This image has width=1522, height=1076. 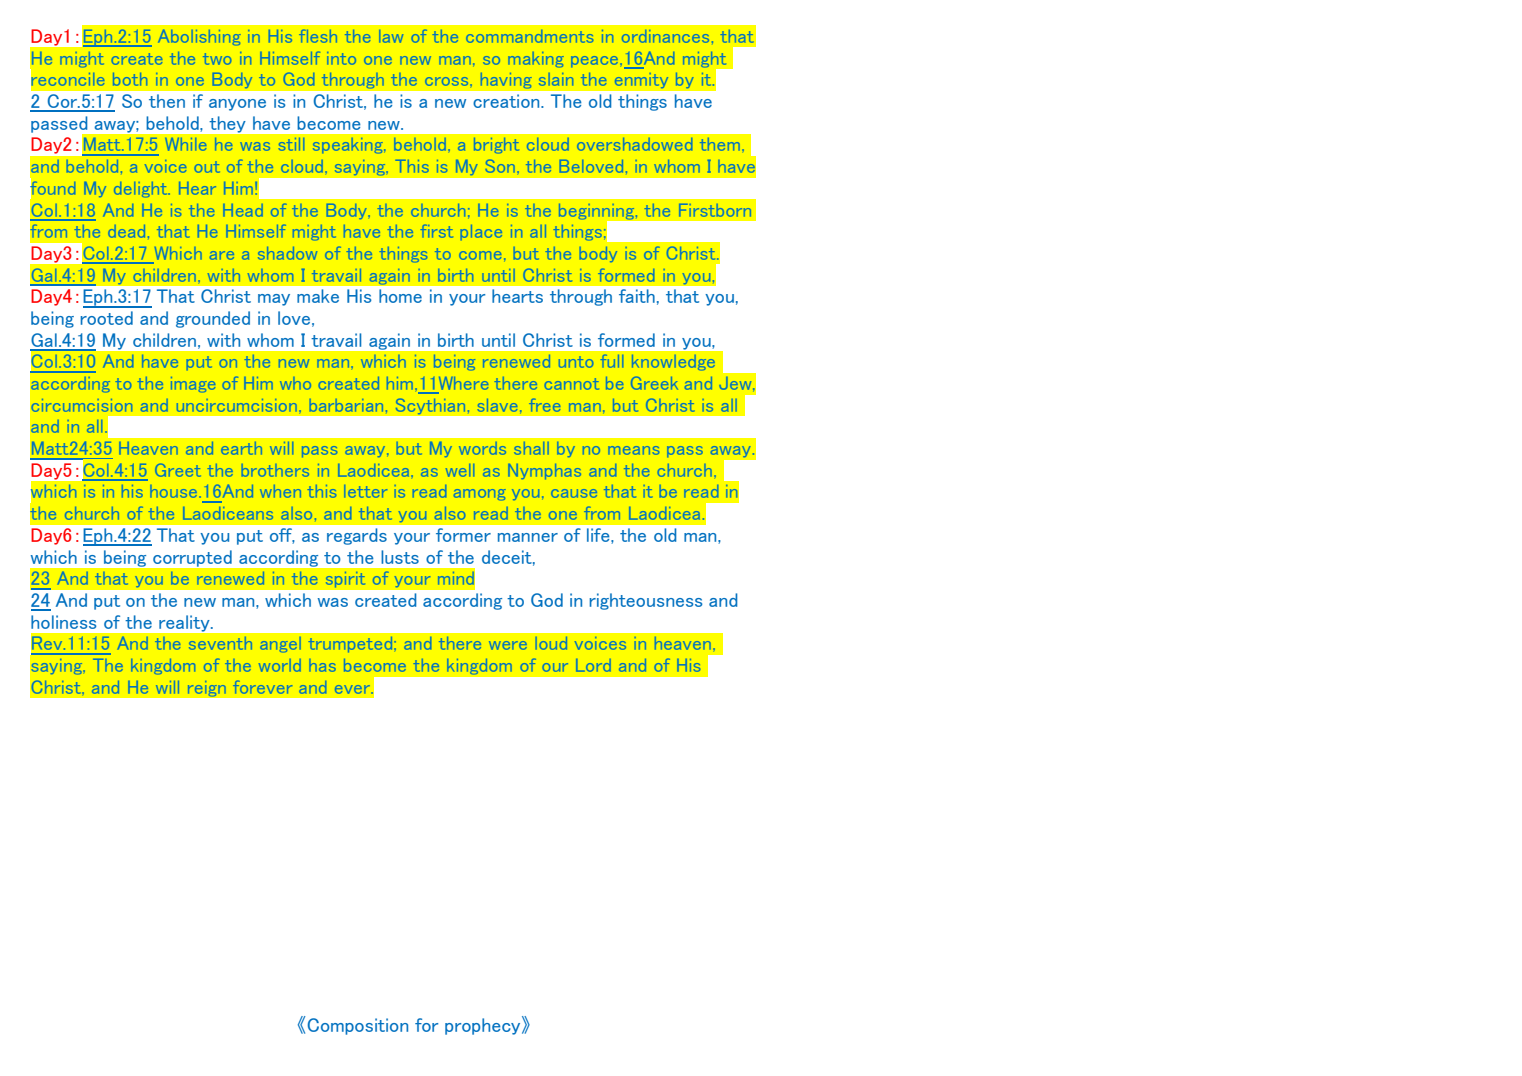 What do you see at coordinates (193, 384) in the image?
I see `image` at bounding box center [193, 384].
